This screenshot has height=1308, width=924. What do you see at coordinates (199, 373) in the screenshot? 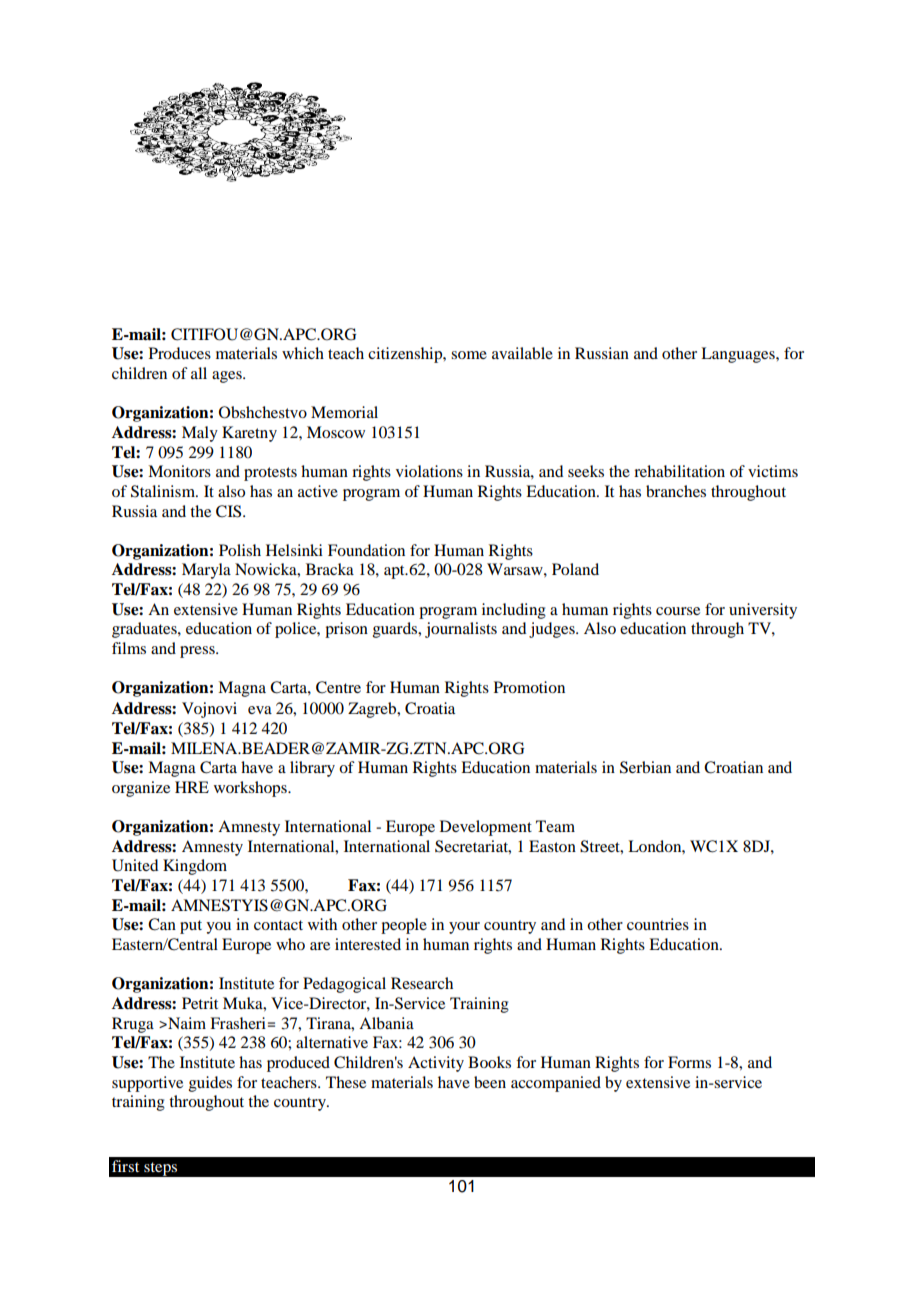
I see `all` at bounding box center [199, 373].
